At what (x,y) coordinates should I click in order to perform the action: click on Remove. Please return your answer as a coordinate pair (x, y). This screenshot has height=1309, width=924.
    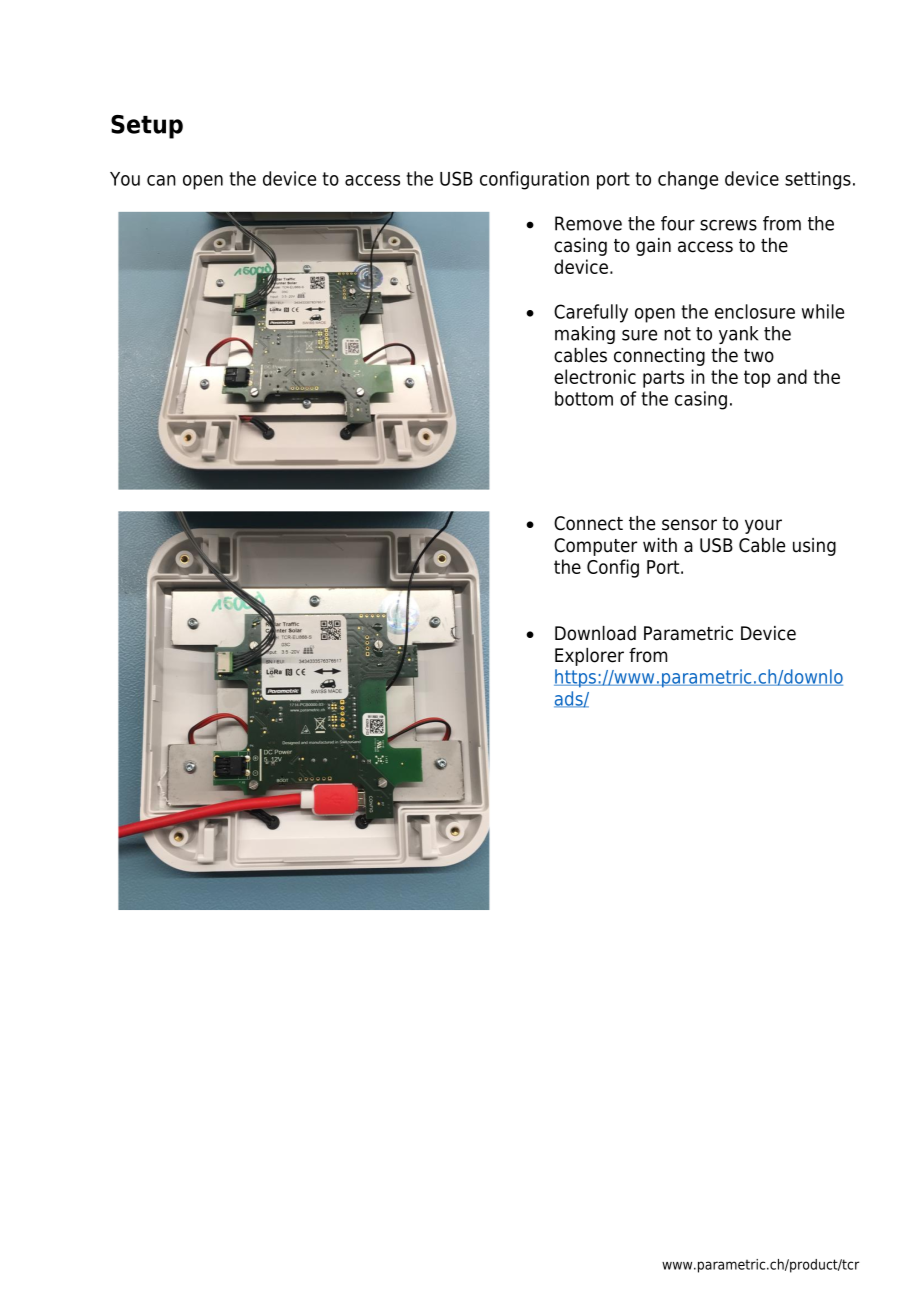
    Looking at the image, I should click on (588, 223).
